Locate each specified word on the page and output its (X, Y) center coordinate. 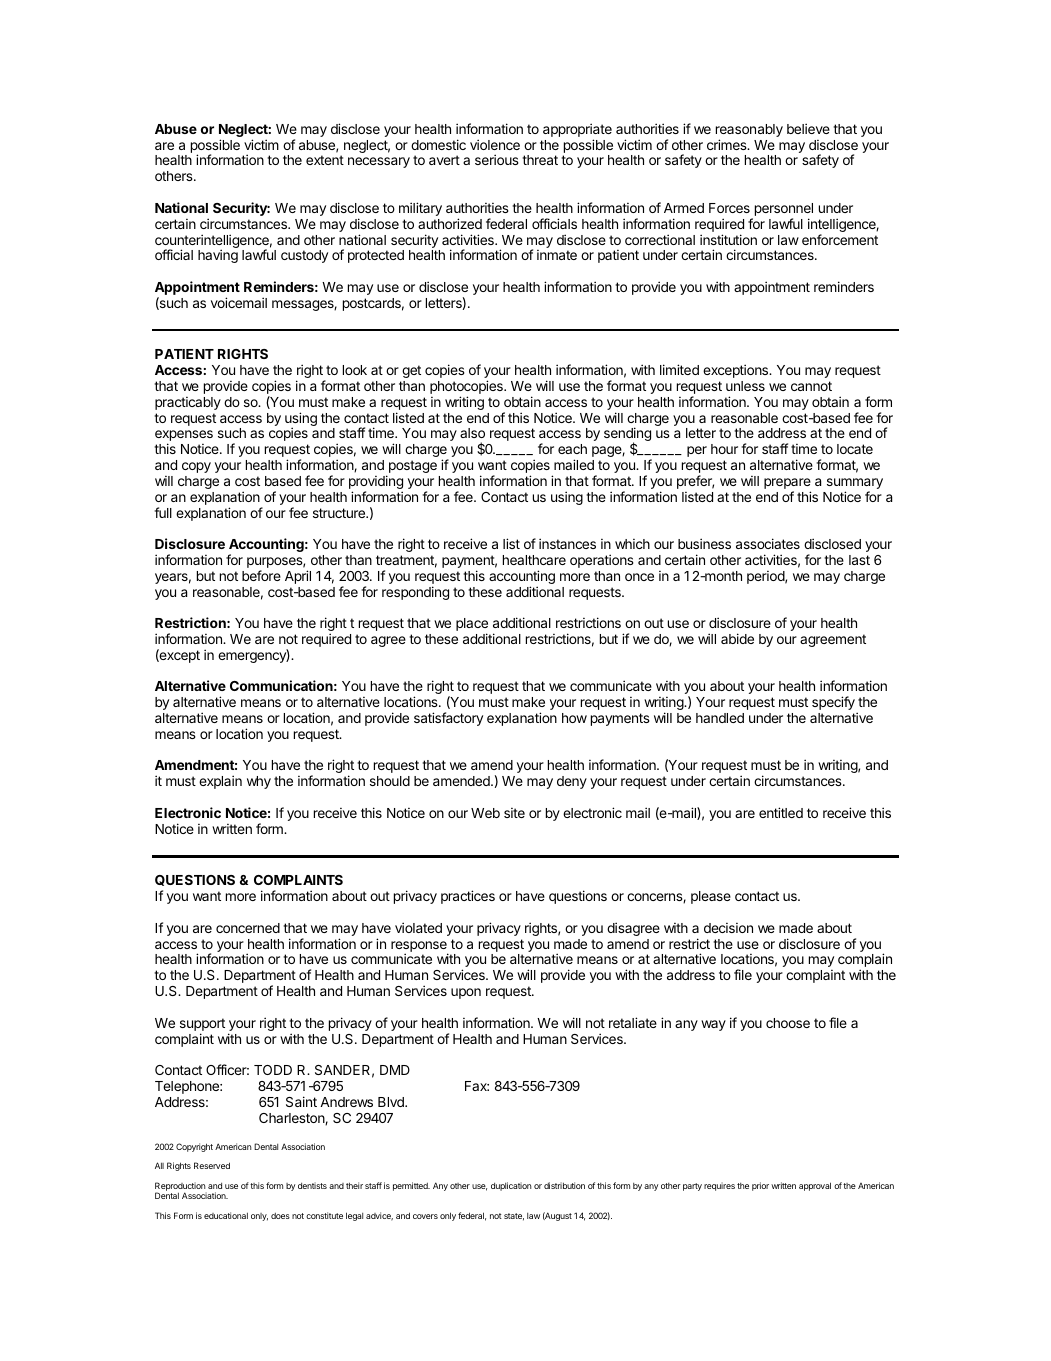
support (202, 1026)
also (472, 433)
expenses (184, 437)
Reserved (212, 1165)
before (261, 575)
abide (737, 638)
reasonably (749, 130)
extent (325, 160)
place (472, 626)
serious (497, 159)
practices (468, 897)
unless (745, 386)
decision (728, 928)
